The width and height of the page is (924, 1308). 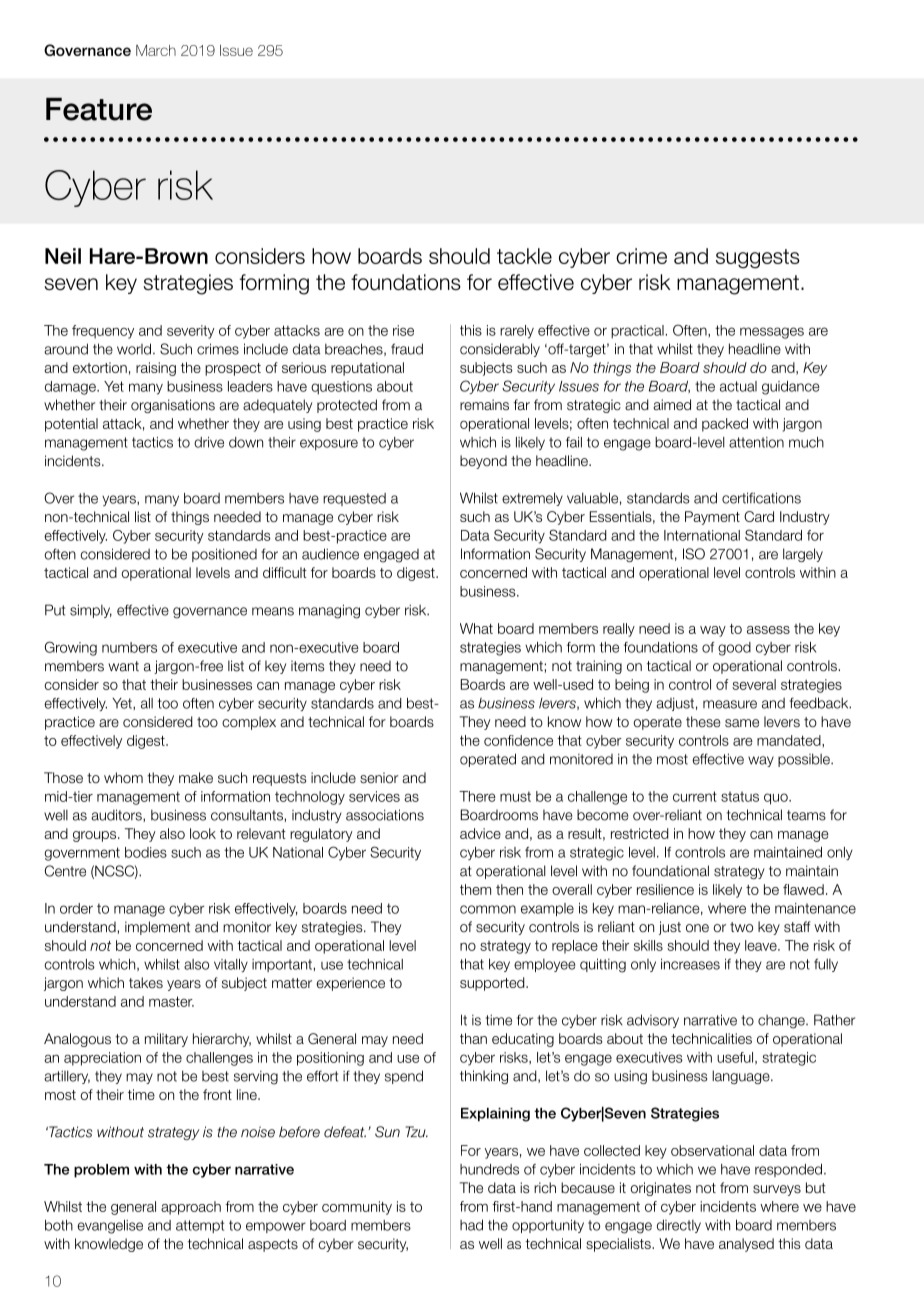 What do you see at coordinates (777, 1190) in the page?
I see `surveys` at bounding box center [777, 1190].
